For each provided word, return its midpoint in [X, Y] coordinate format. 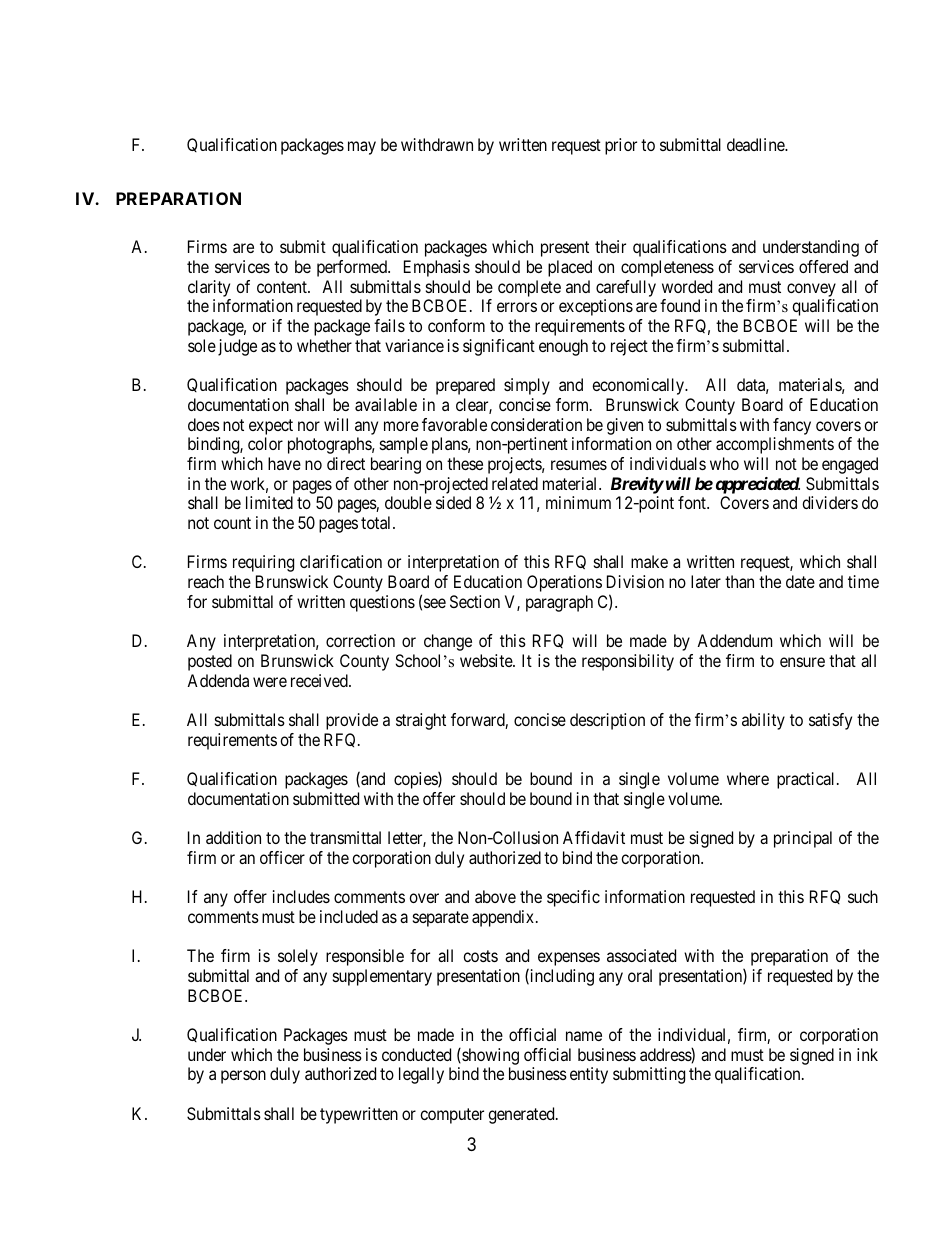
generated [522, 1115]
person [243, 1077]
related [515, 483]
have [284, 463]
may [362, 148]
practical [807, 780]
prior [621, 146]
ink [867, 1054]
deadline [756, 144]
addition [233, 837]
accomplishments [775, 445]
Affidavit [594, 837]
